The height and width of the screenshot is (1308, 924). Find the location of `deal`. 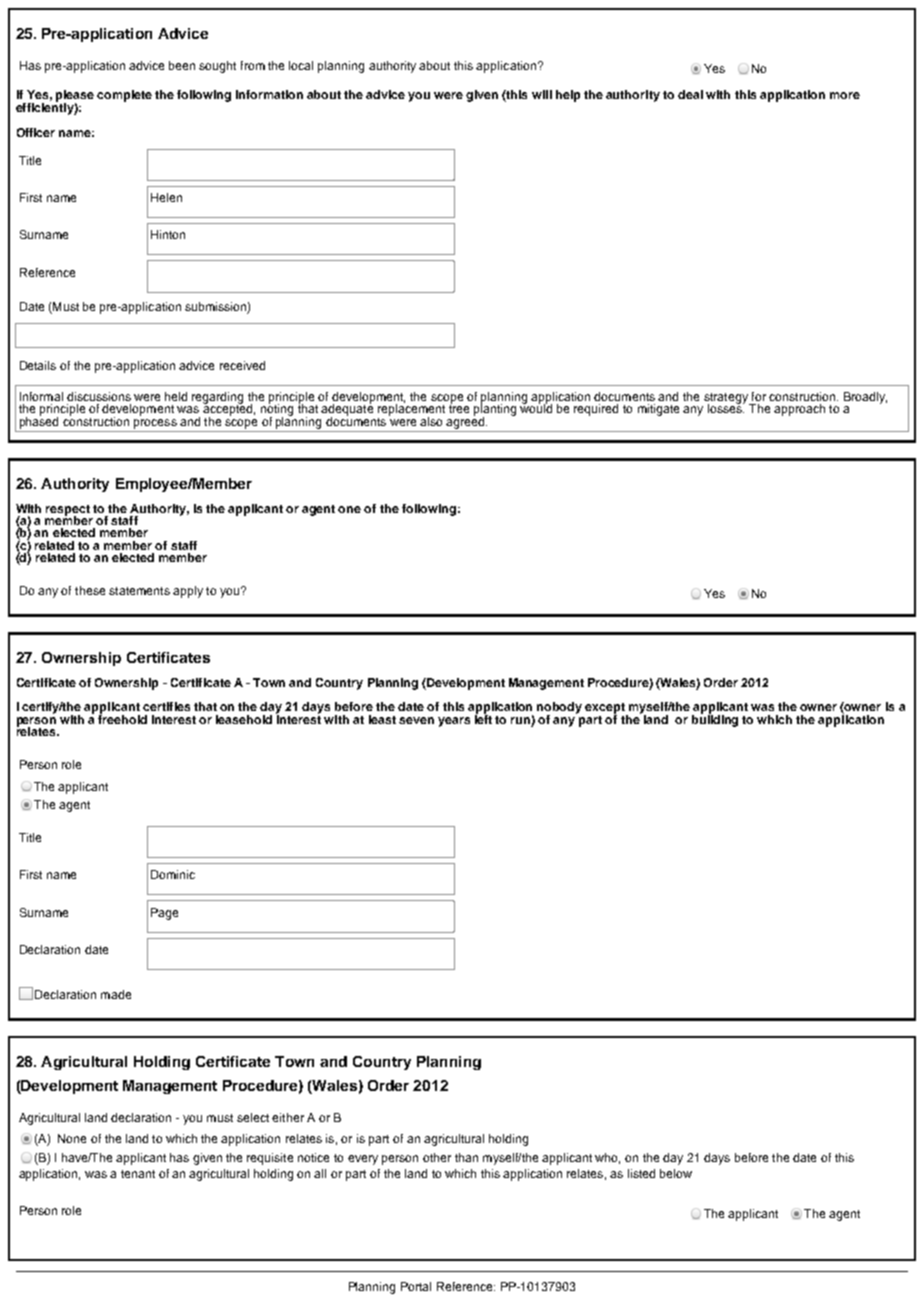

deal is located at coordinates (690, 94).
